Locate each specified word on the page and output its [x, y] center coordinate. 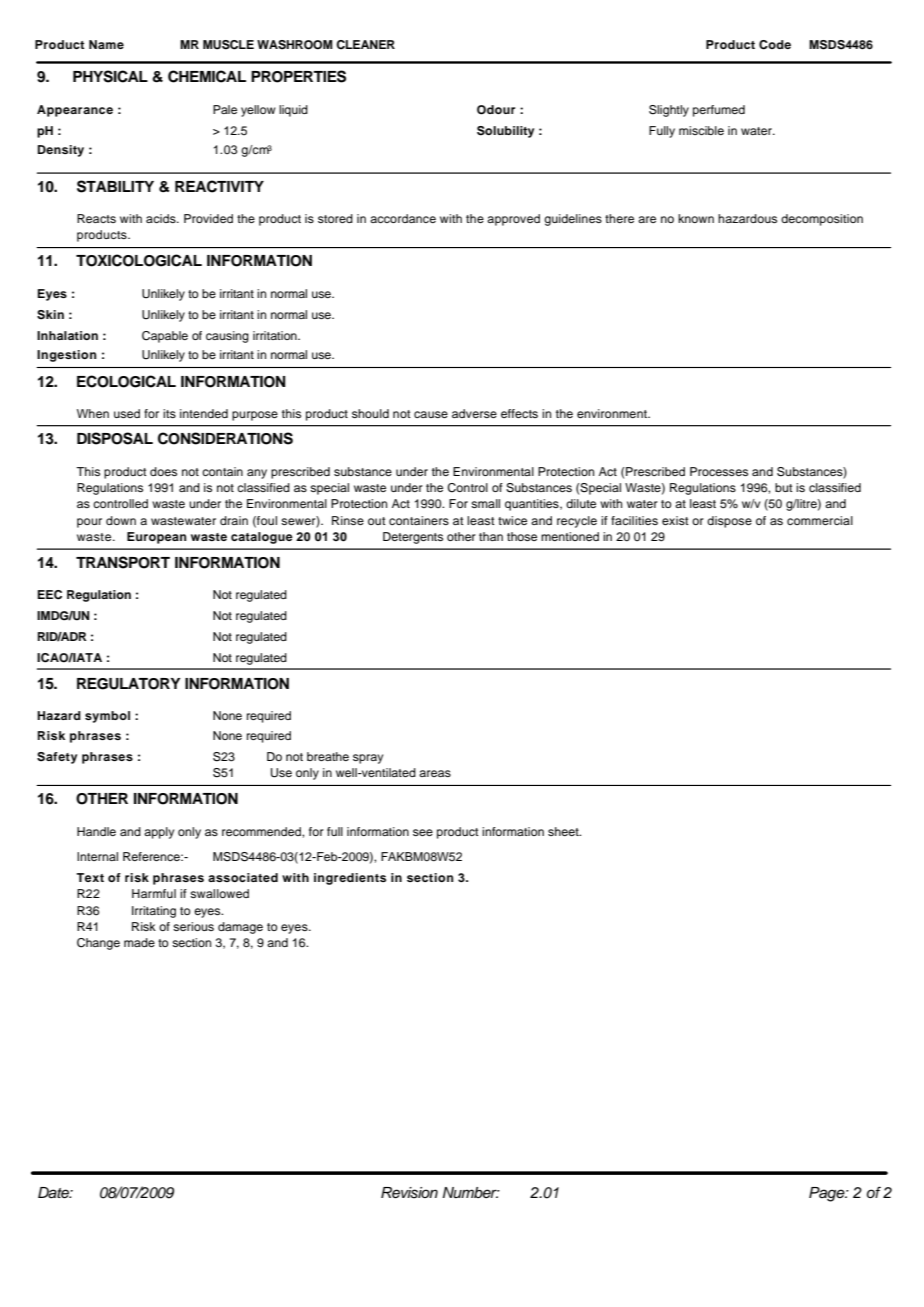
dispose [729, 522]
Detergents [413, 538]
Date [54, 1193]
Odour [496, 110]
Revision [409, 1193]
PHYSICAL [110, 76]
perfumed [719, 111]
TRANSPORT [123, 562]
